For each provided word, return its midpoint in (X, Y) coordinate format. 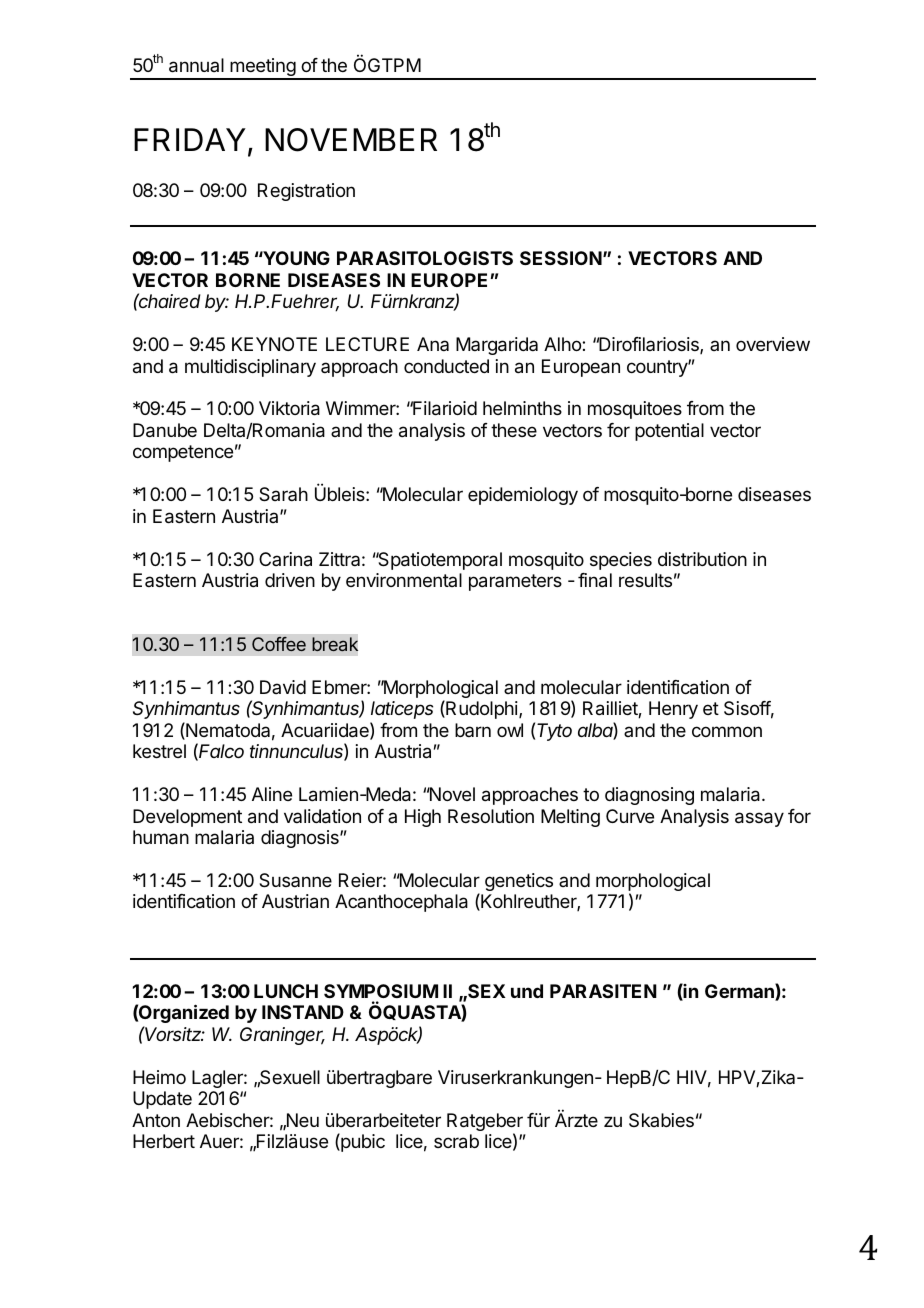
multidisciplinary (250, 368)
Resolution (491, 816)
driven (290, 580)
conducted (446, 366)
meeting (262, 68)
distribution (702, 559)
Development (187, 818)
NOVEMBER (351, 140)
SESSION (561, 258)
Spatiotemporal (439, 561)
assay (759, 819)
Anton (156, 1120)
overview (773, 344)
